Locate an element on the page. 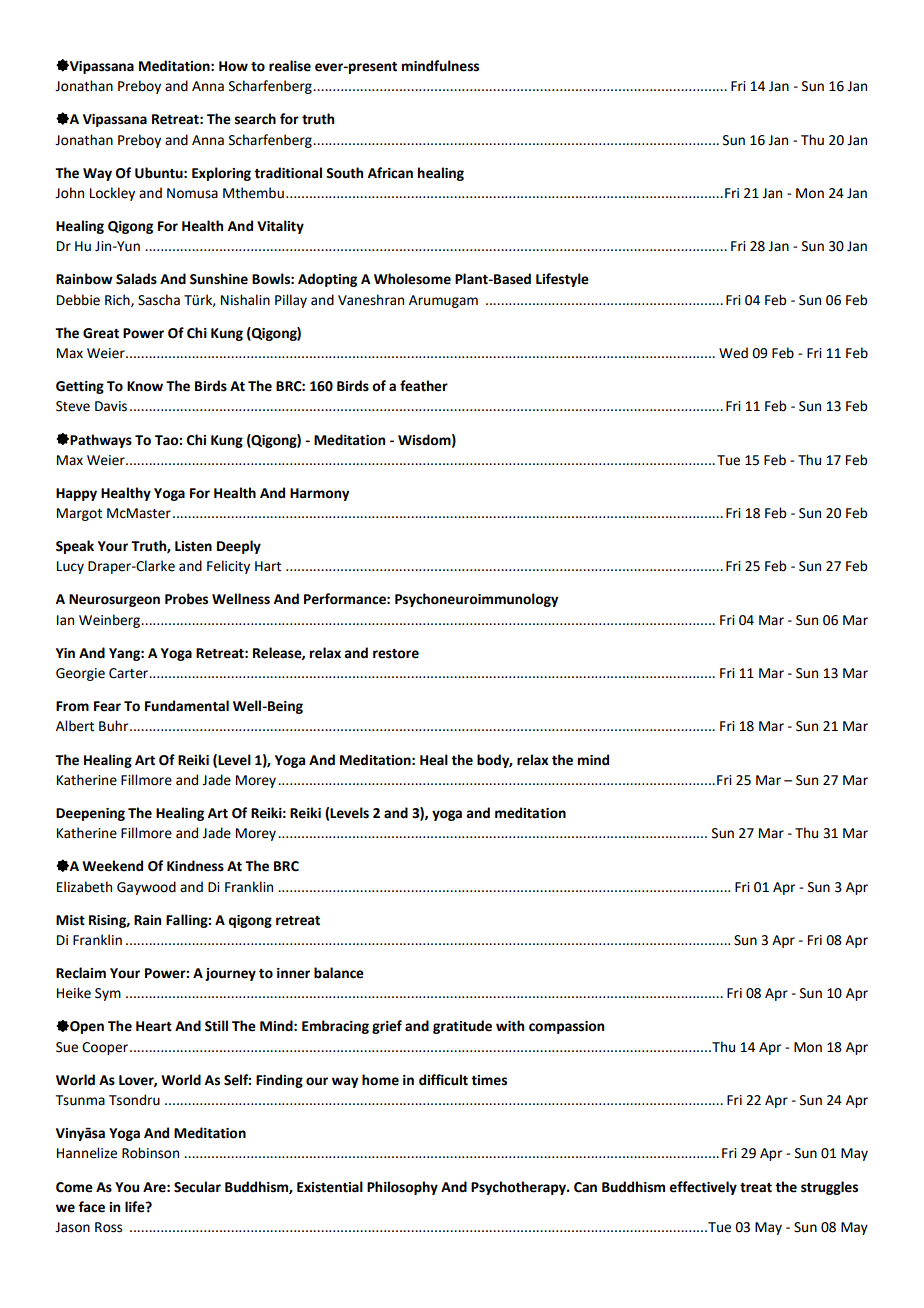 This document has height=1308, width=924. restore is located at coordinates (396, 654).
